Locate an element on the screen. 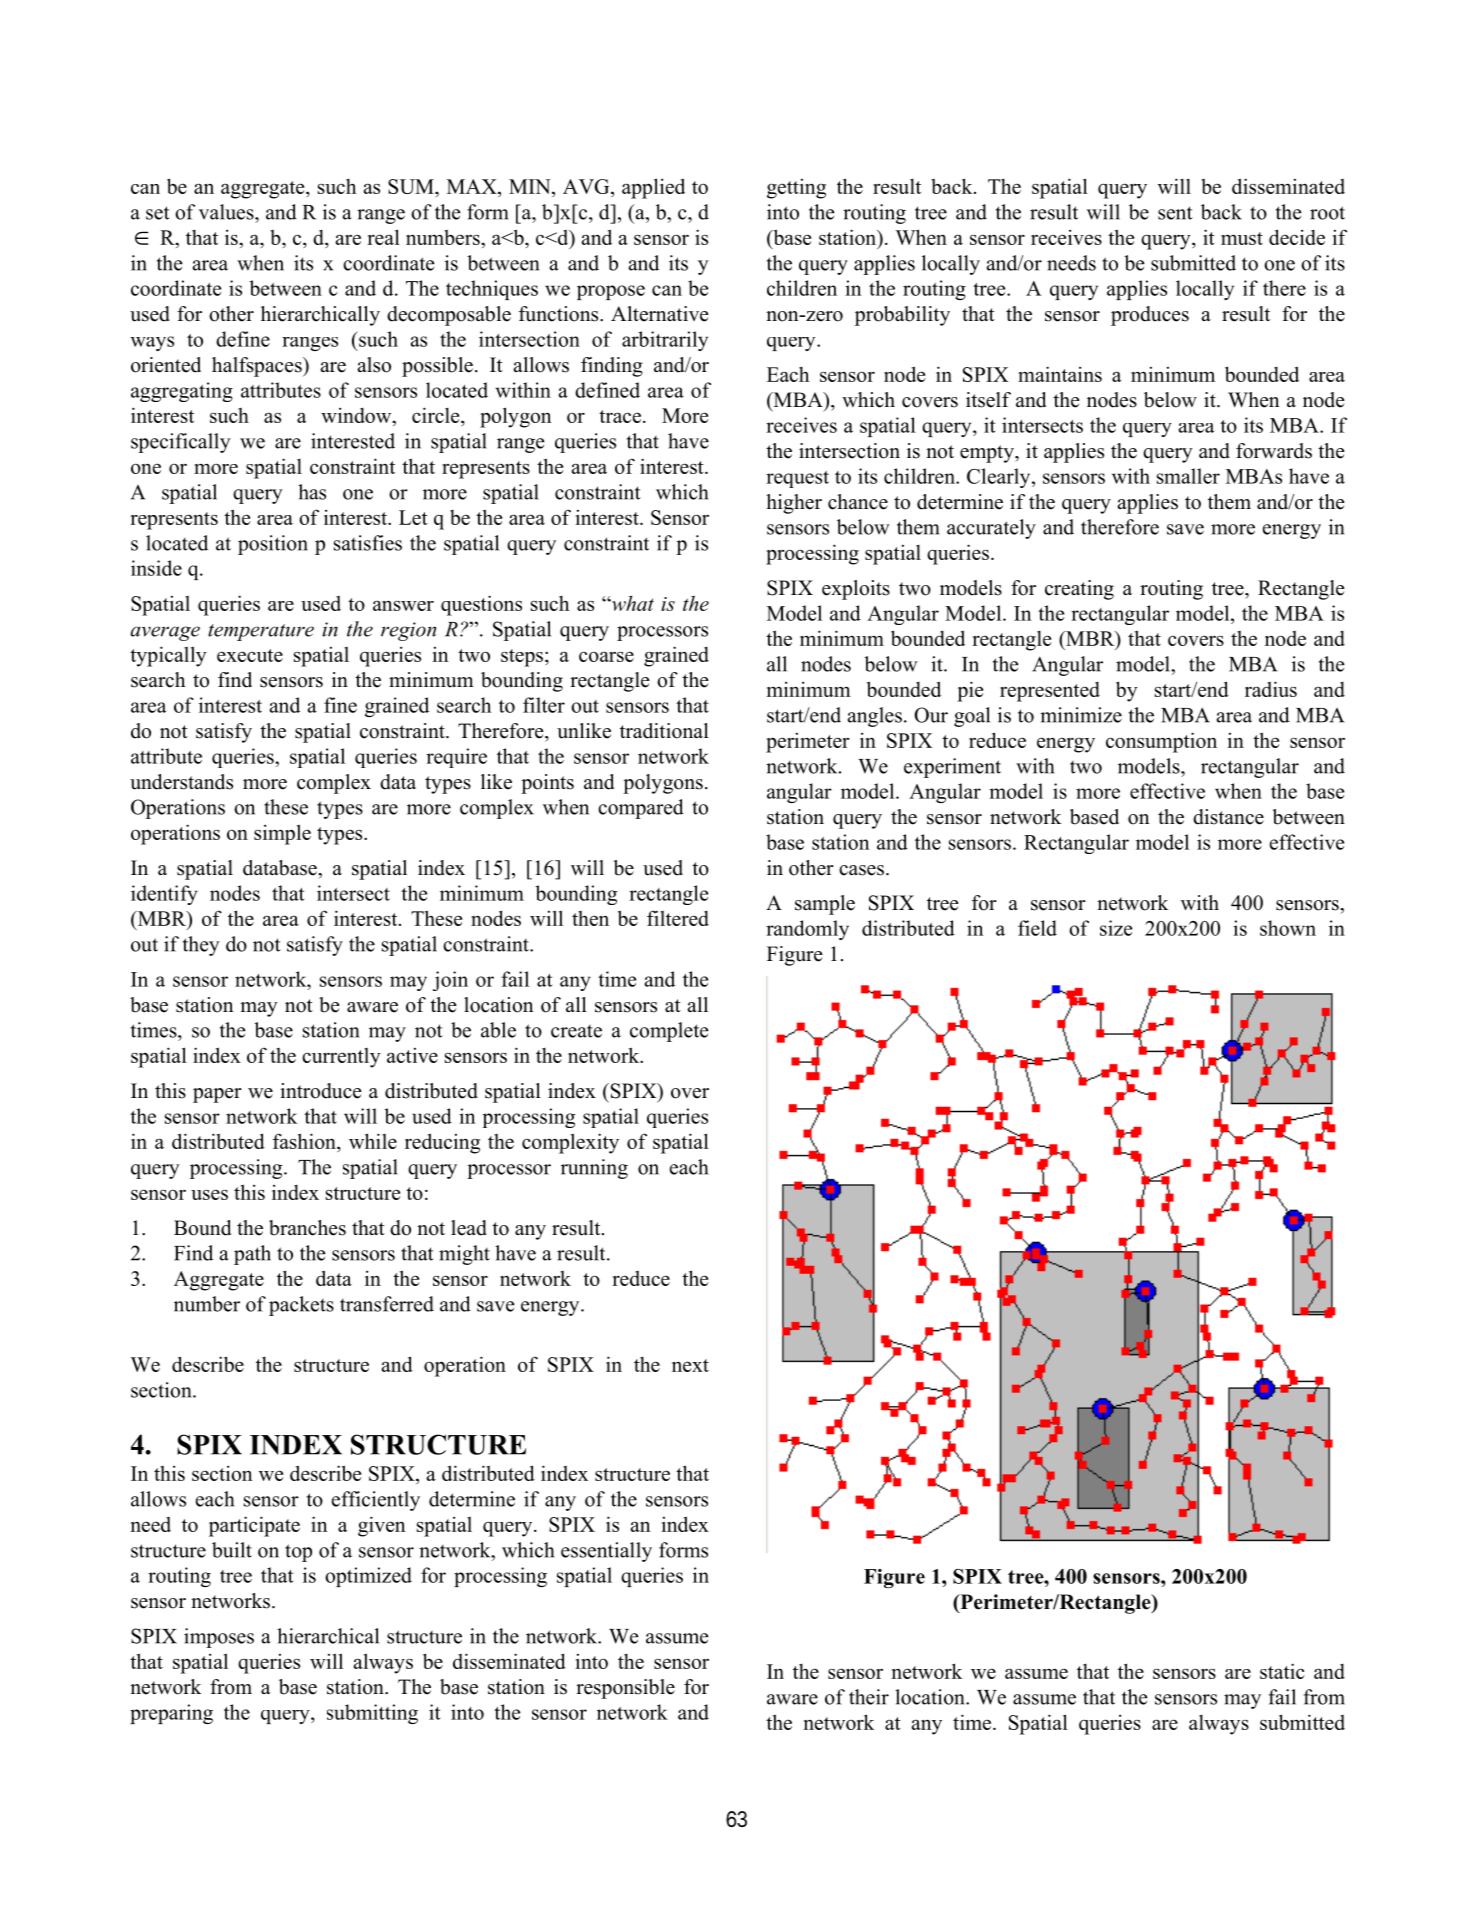 The image size is (1475, 1909). size is located at coordinates (1116, 928).
